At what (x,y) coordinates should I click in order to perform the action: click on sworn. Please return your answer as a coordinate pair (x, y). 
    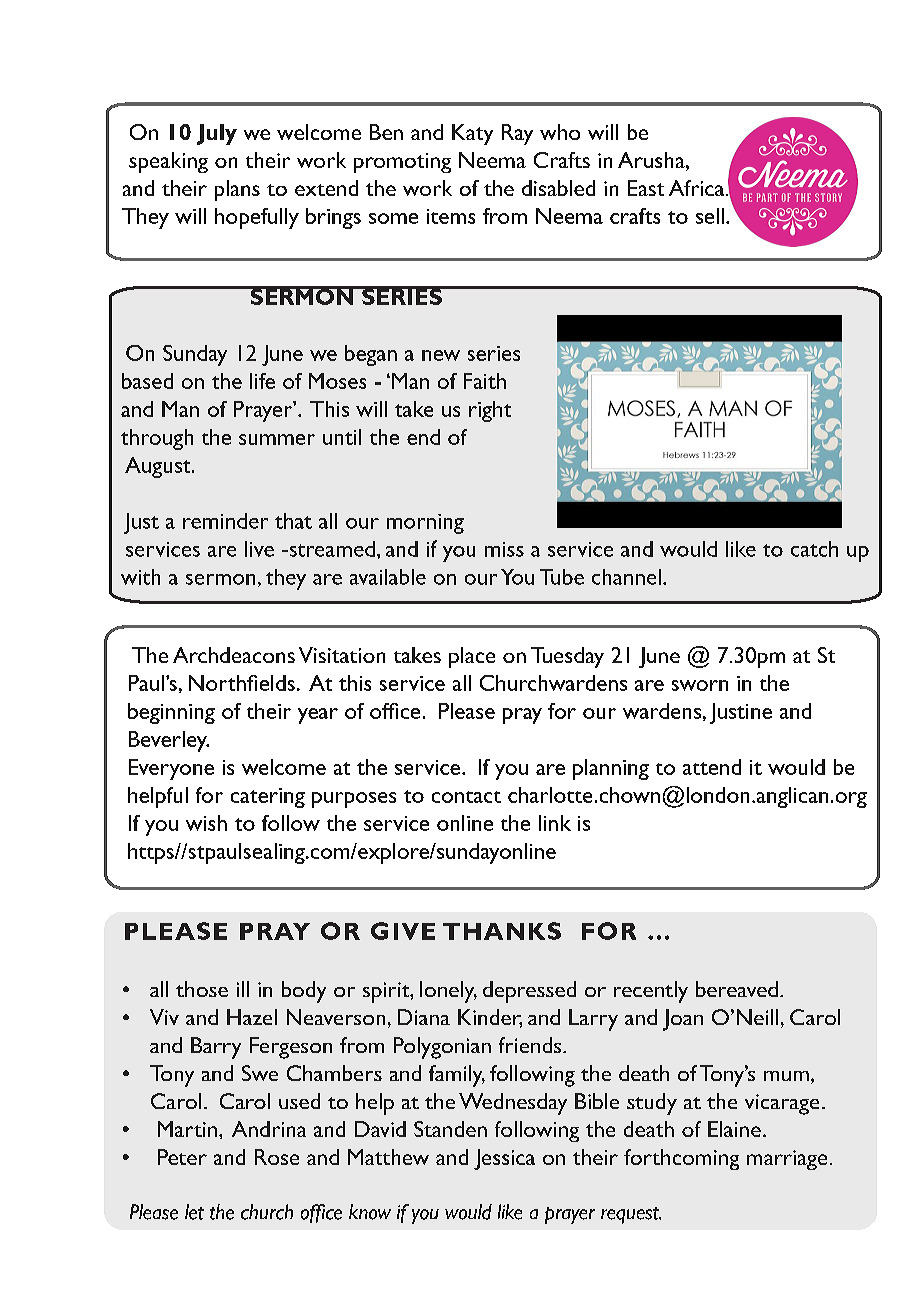
    Looking at the image, I should click on (700, 685).
